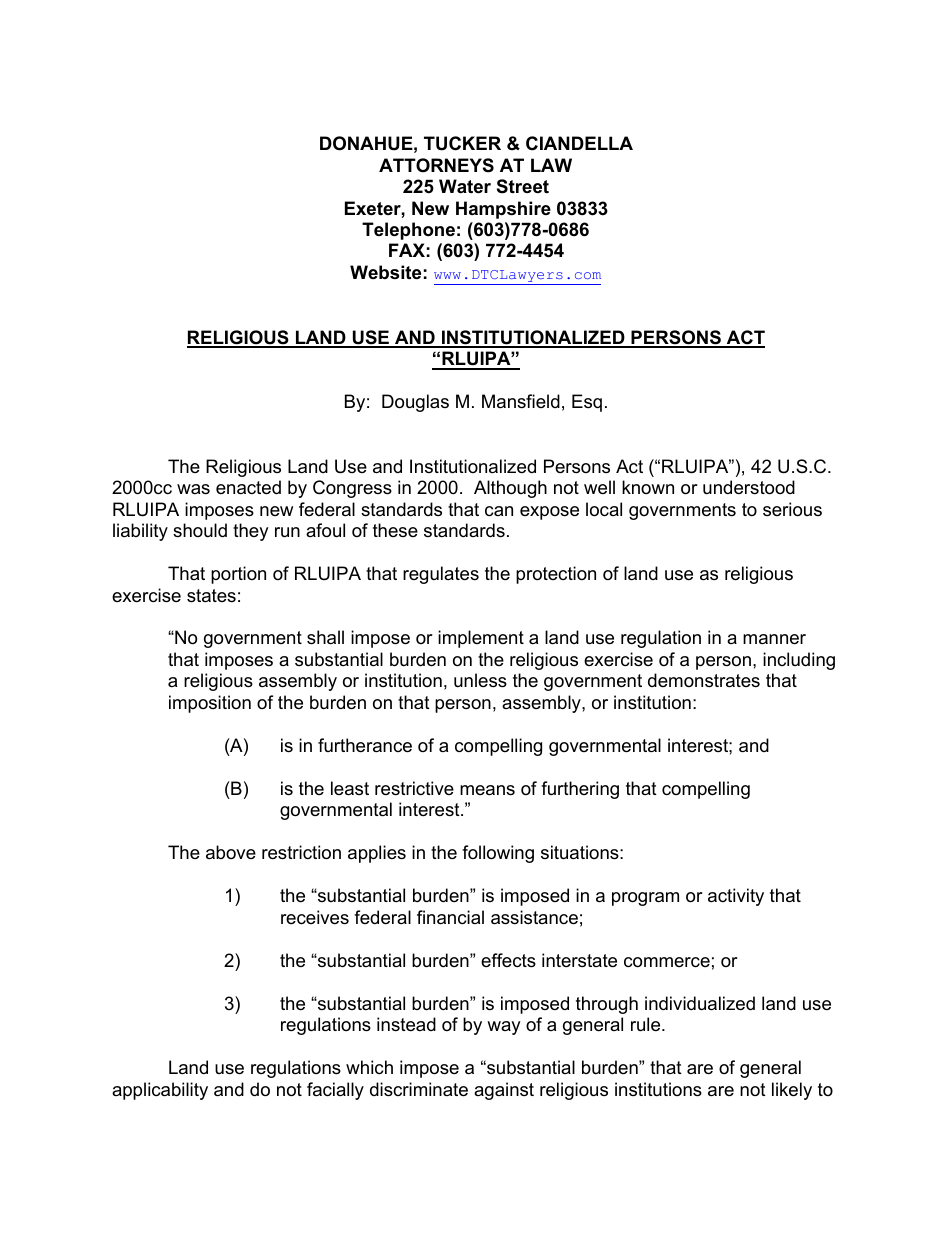 Image resolution: width=952 pixels, height=1233 pixels. What do you see at coordinates (408, 231) in the screenshot?
I see `Telephone` at bounding box center [408, 231].
